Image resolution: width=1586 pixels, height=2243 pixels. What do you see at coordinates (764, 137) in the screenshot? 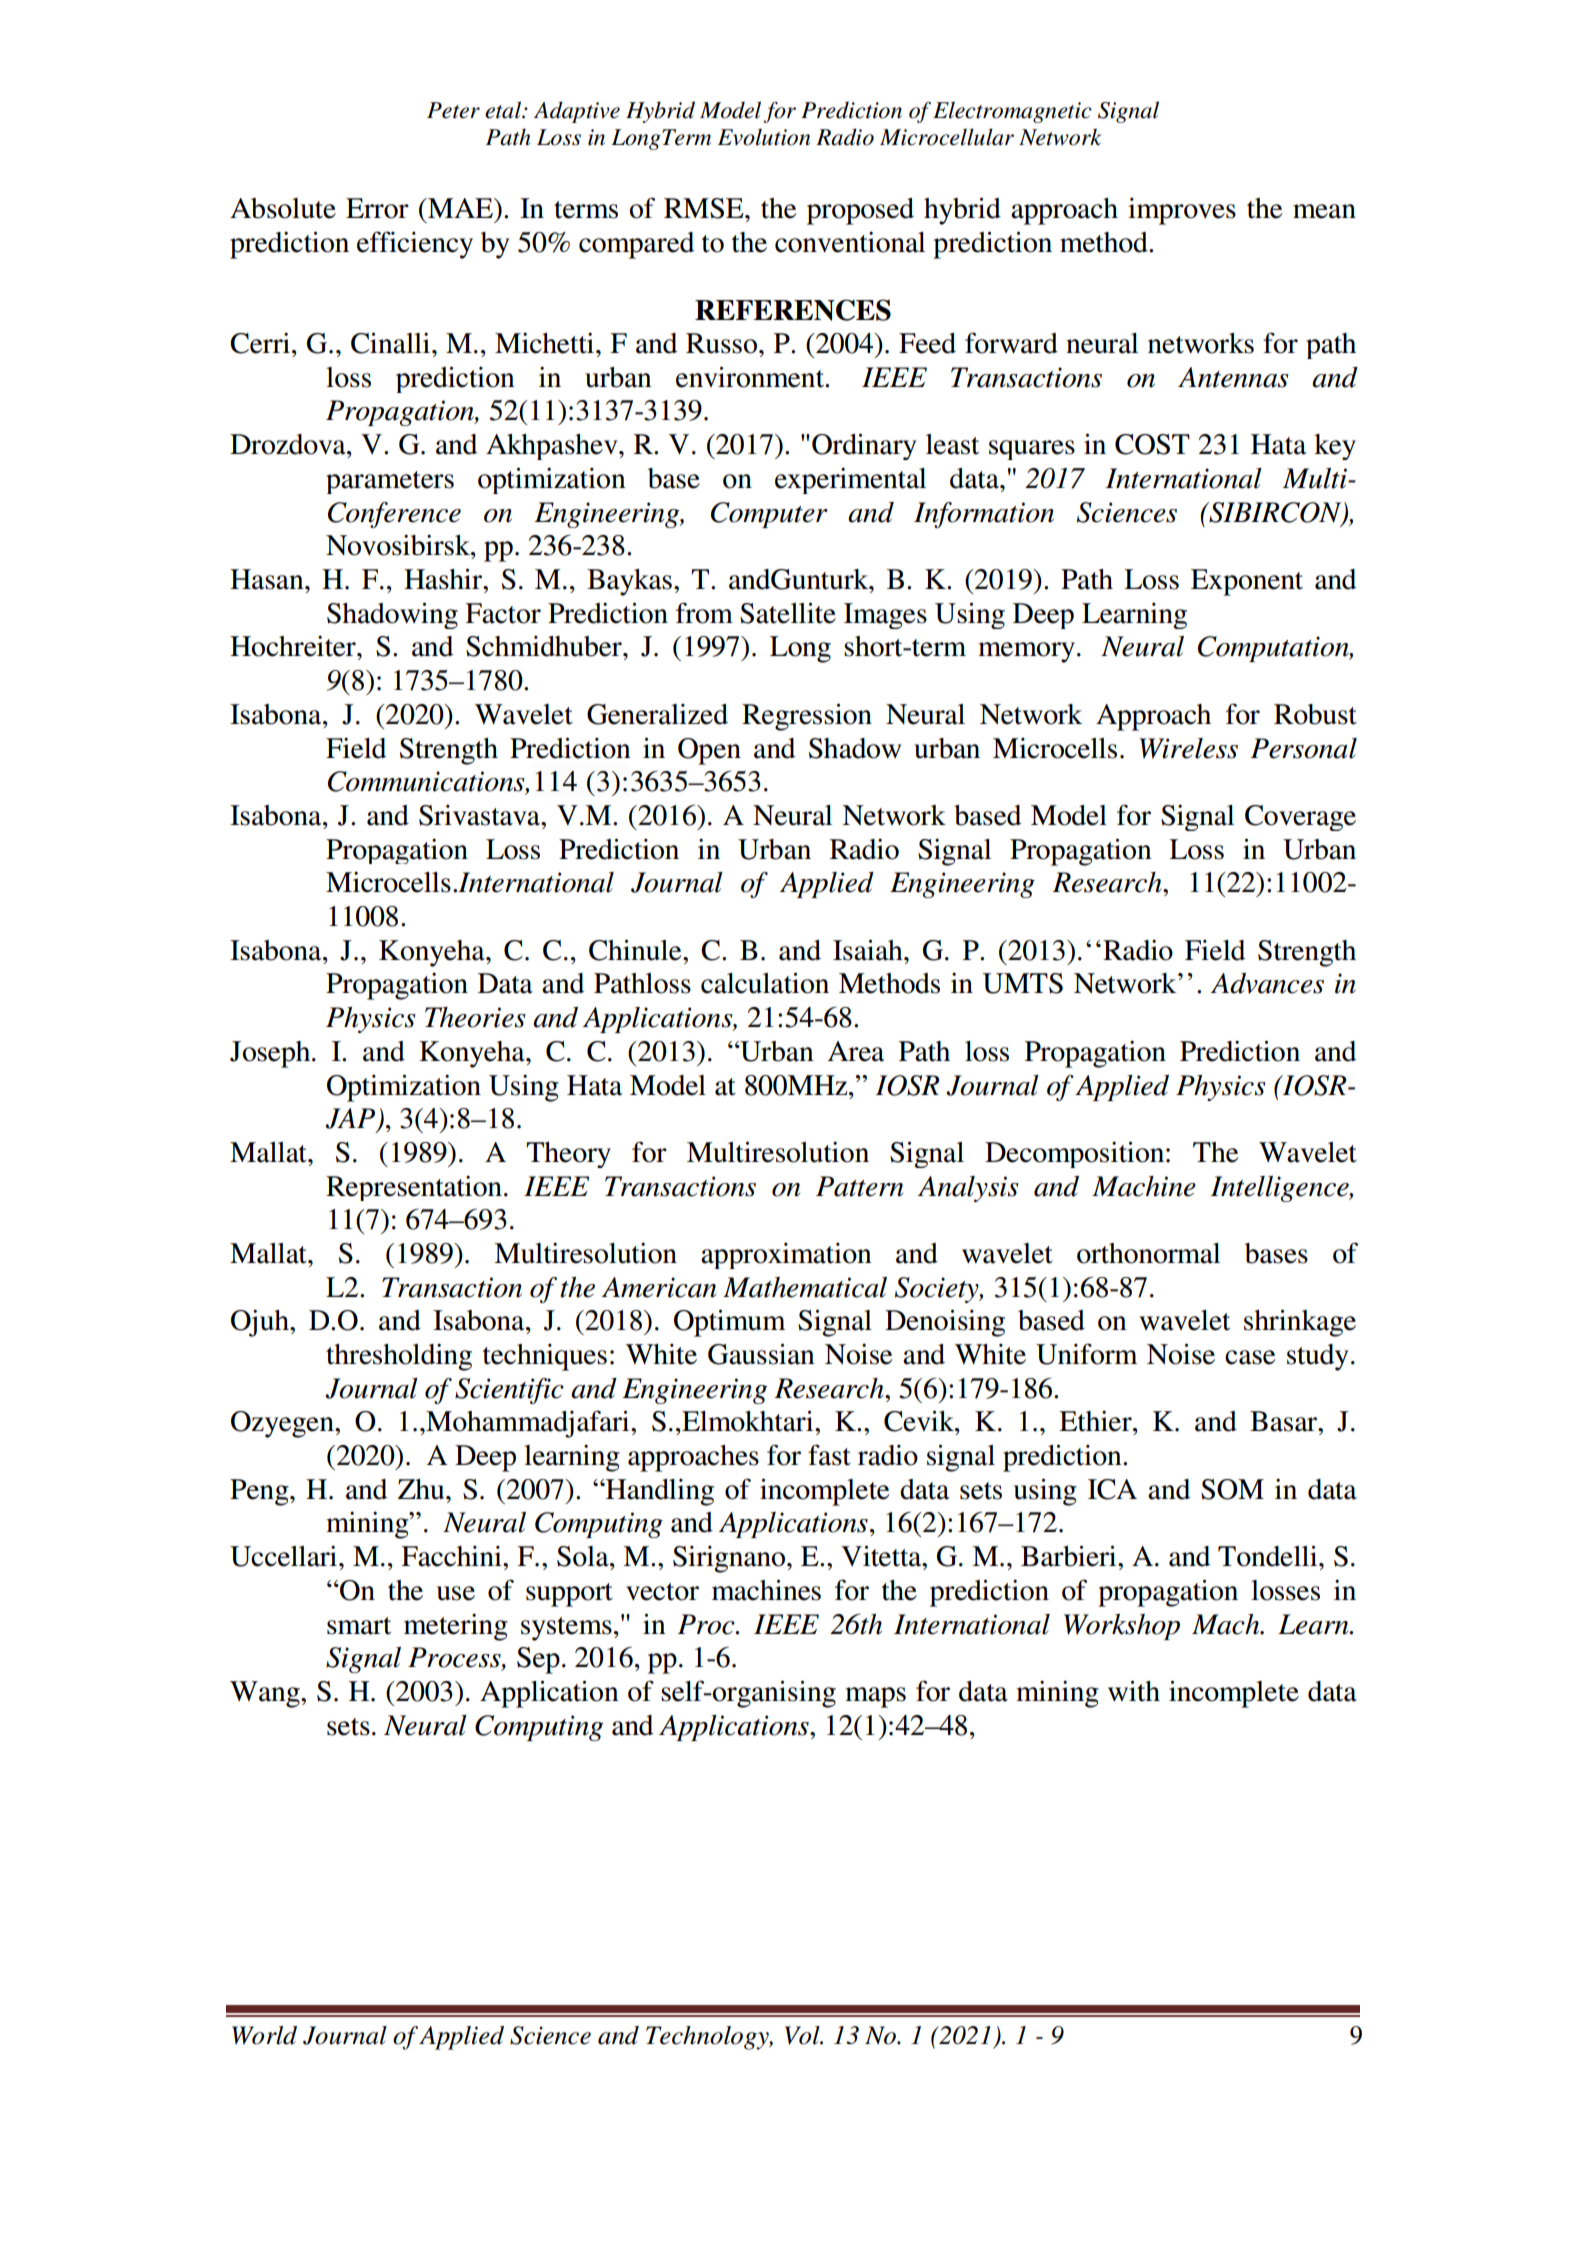
I see `Evolution` at bounding box center [764, 137].
